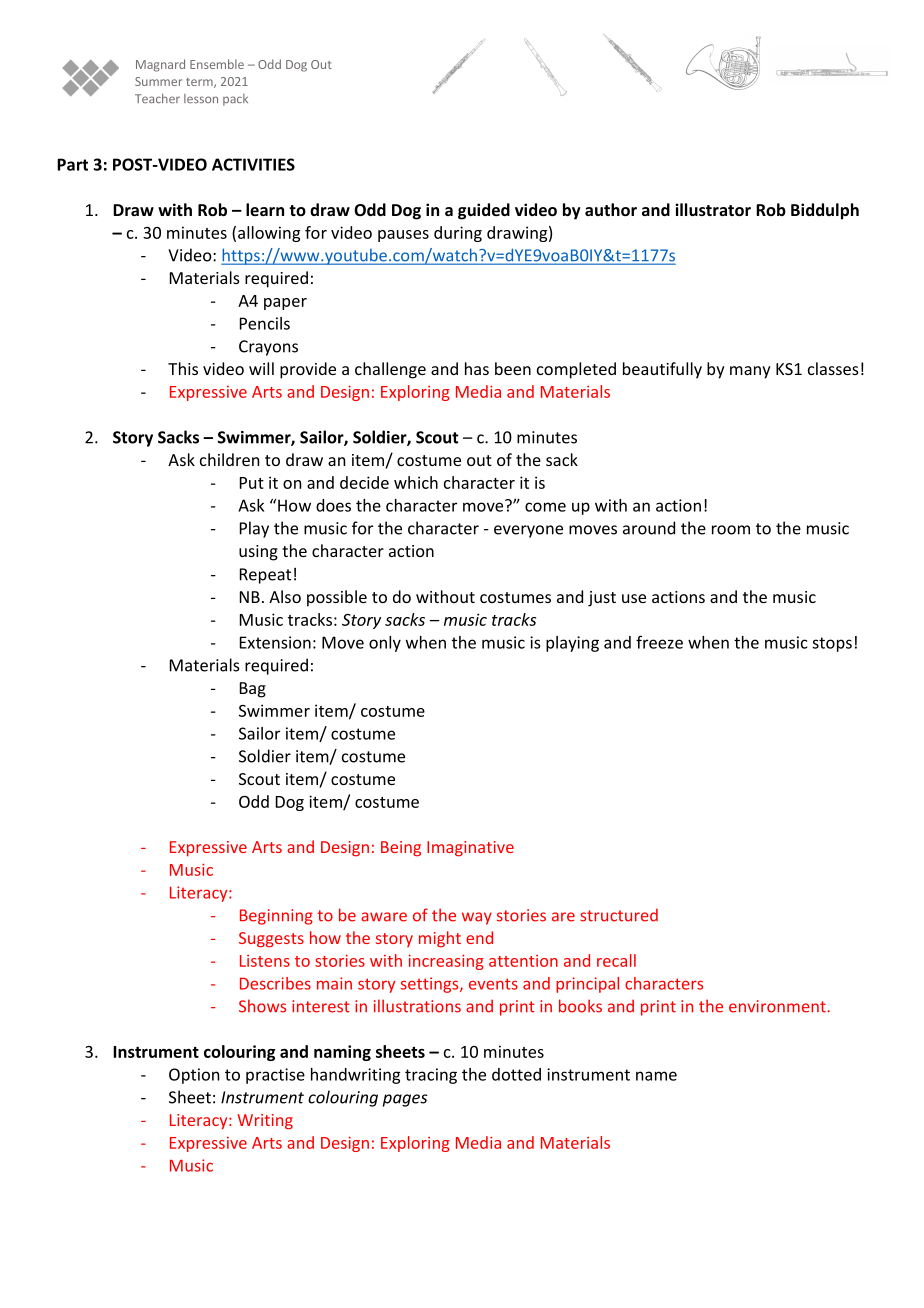  I want to click on everyone, so click(528, 531).
